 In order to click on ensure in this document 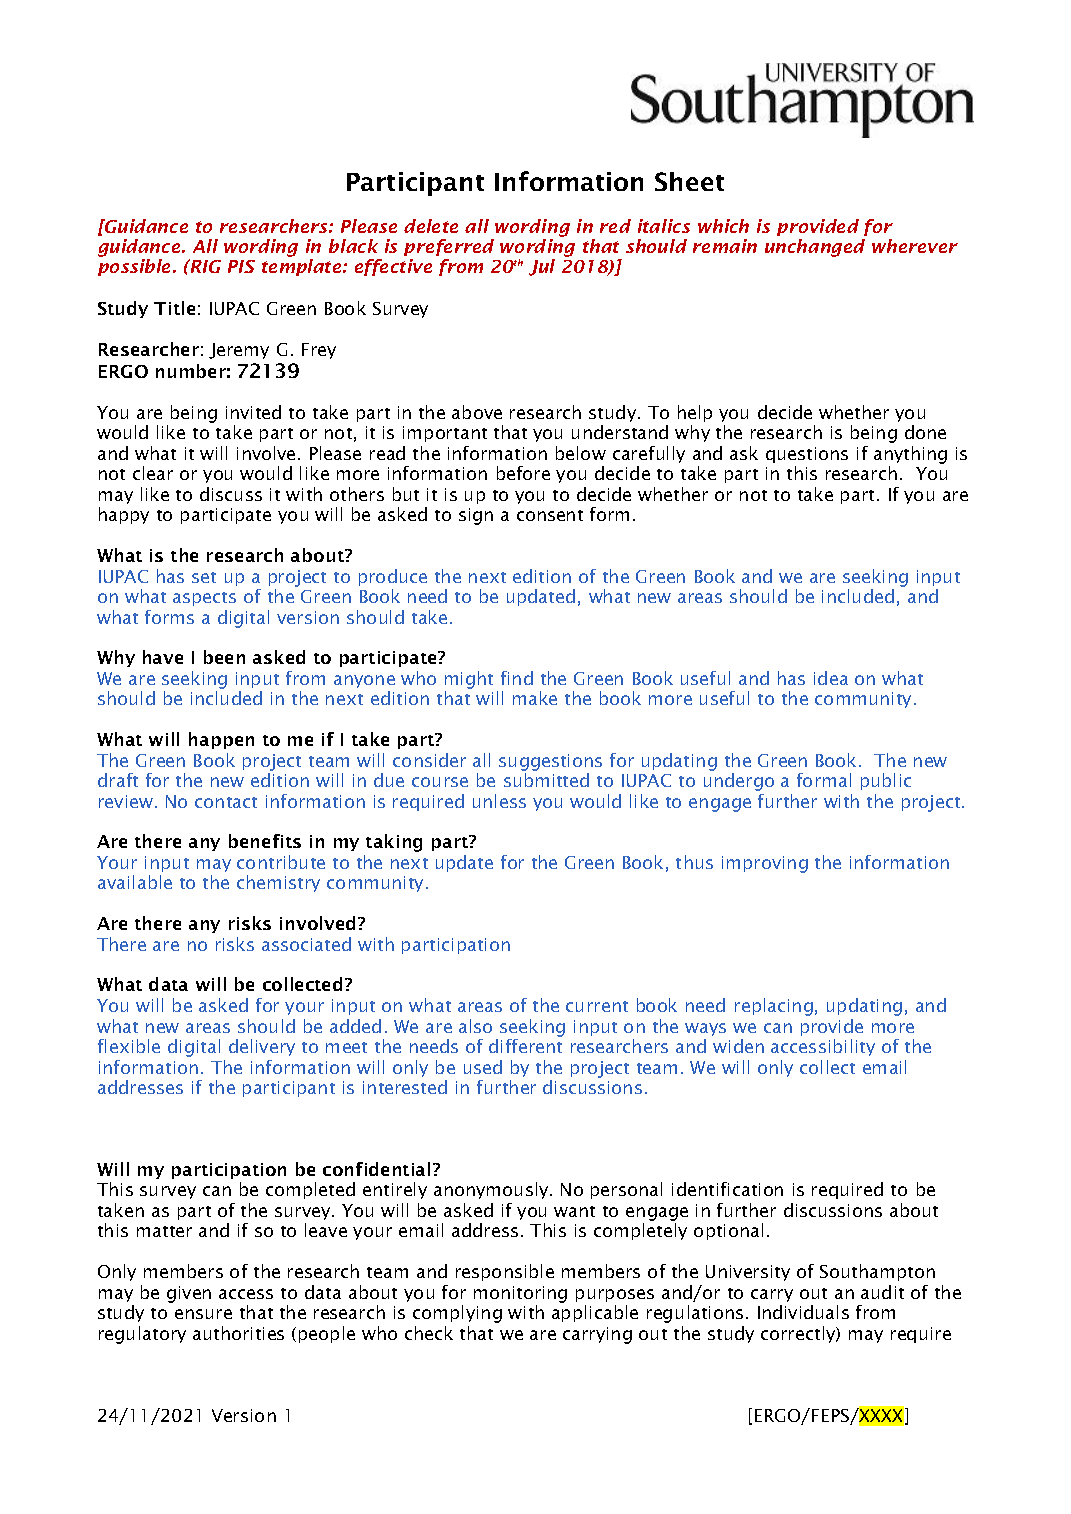, I will do `click(203, 1314)`.
